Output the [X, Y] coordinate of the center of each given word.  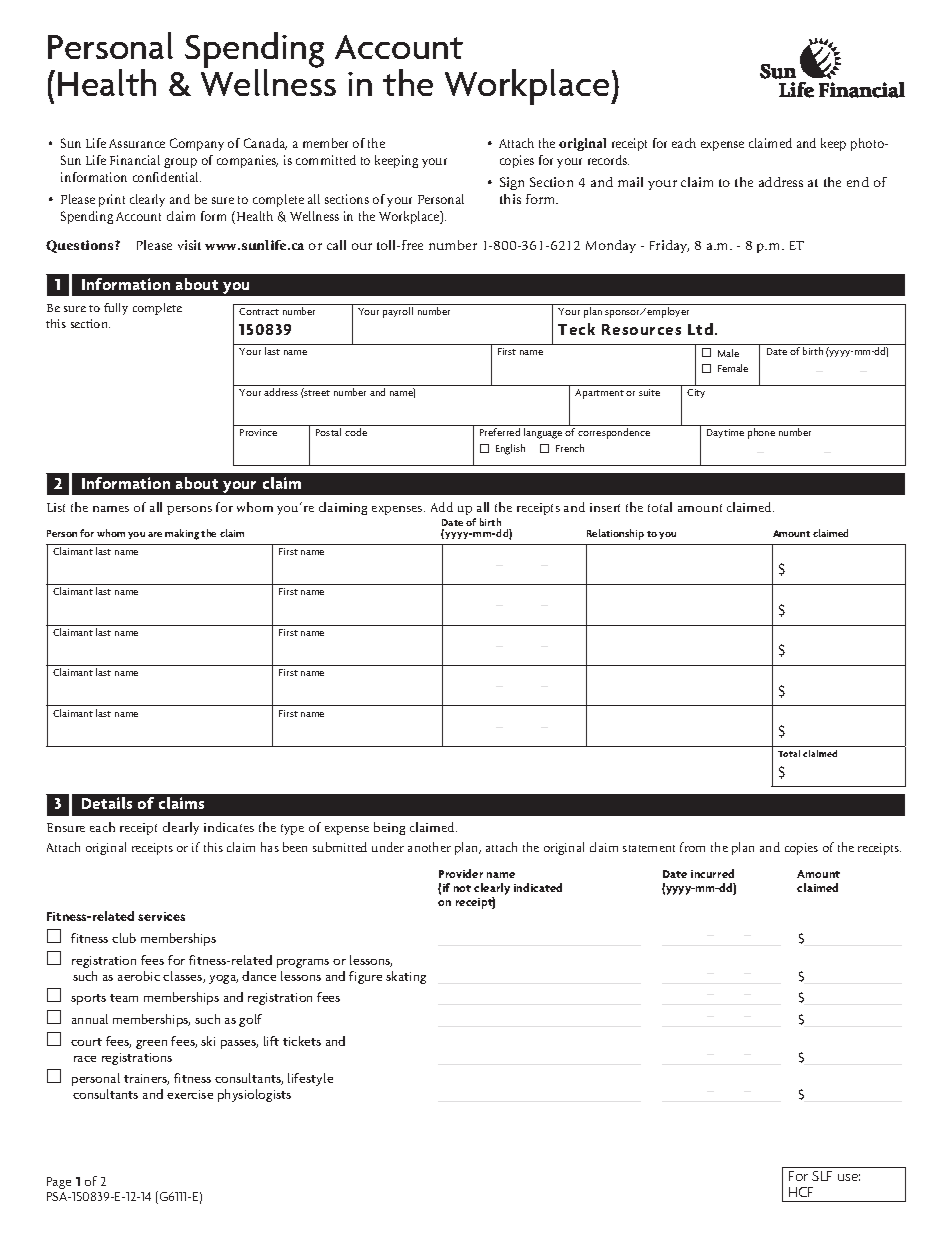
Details [107, 803]
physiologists [254, 1095]
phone [761, 433]
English [510, 449]
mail [630, 182]
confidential [167, 177]
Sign [512, 183]
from [692, 847]
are [155, 534]
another [429, 847]
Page [59, 1183]
